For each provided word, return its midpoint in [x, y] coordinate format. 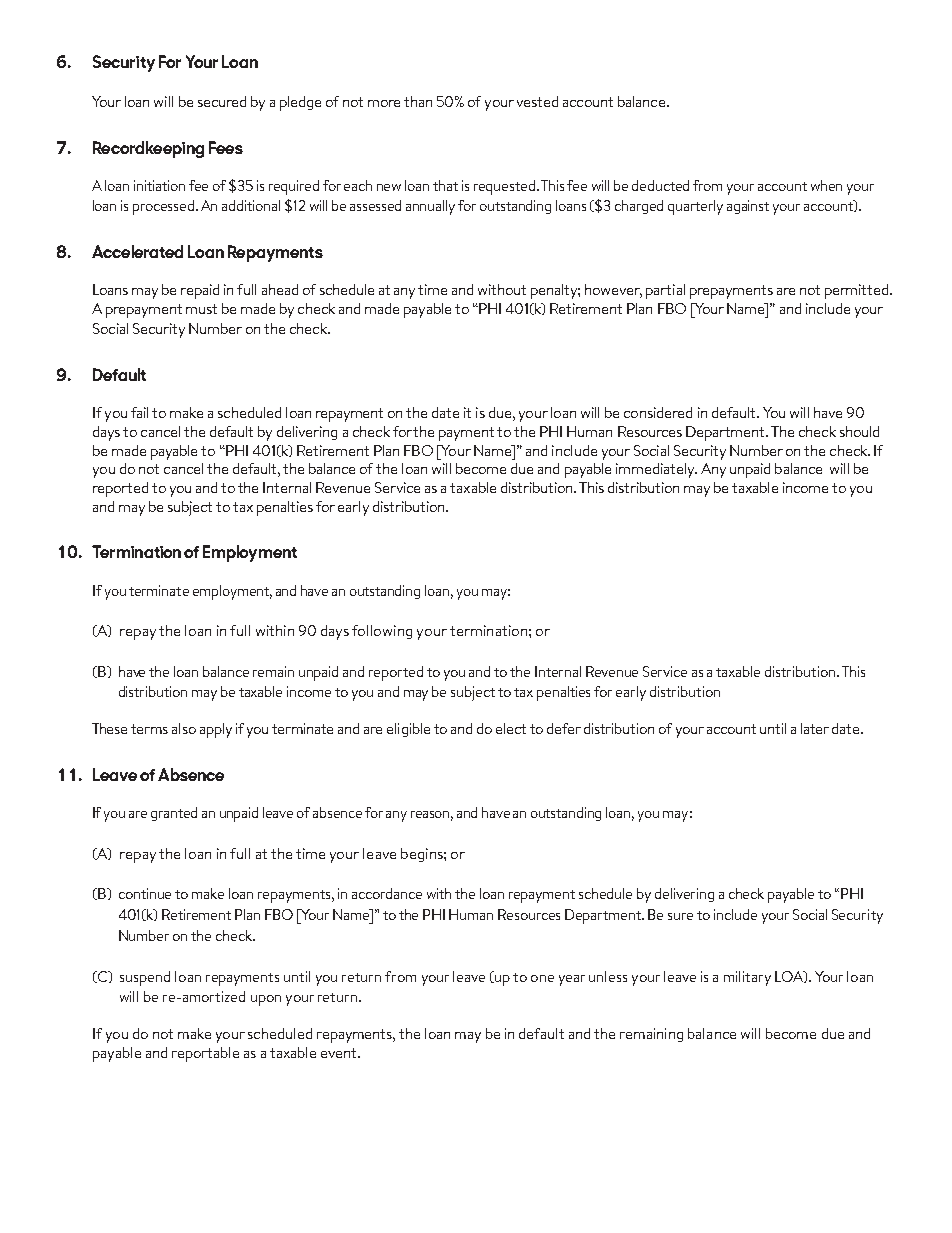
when [826, 185]
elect [511, 728]
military [747, 978]
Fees [226, 147]
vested [537, 101]
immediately [656, 470]
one [542, 978]
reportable [205, 1054]
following [382, 632]
